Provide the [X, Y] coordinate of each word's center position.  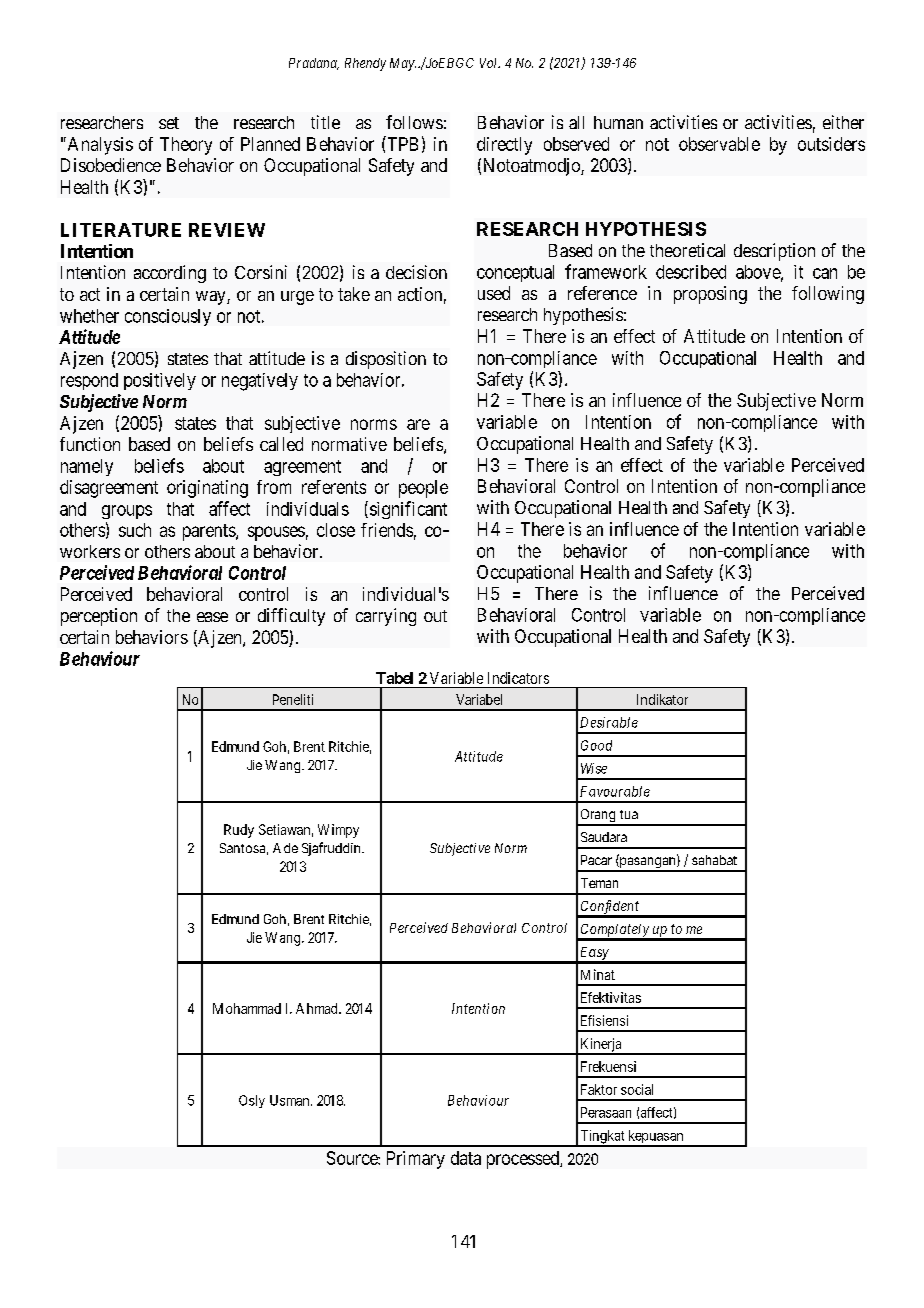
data [466, 1158]
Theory [186, 146]
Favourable [615, 791]
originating [207, 489]
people [423, 489]
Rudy [239, 831]
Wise [594, 768]
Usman [291, 1100]
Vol [490, 63]
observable [719, 144]
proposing [710, 295]
